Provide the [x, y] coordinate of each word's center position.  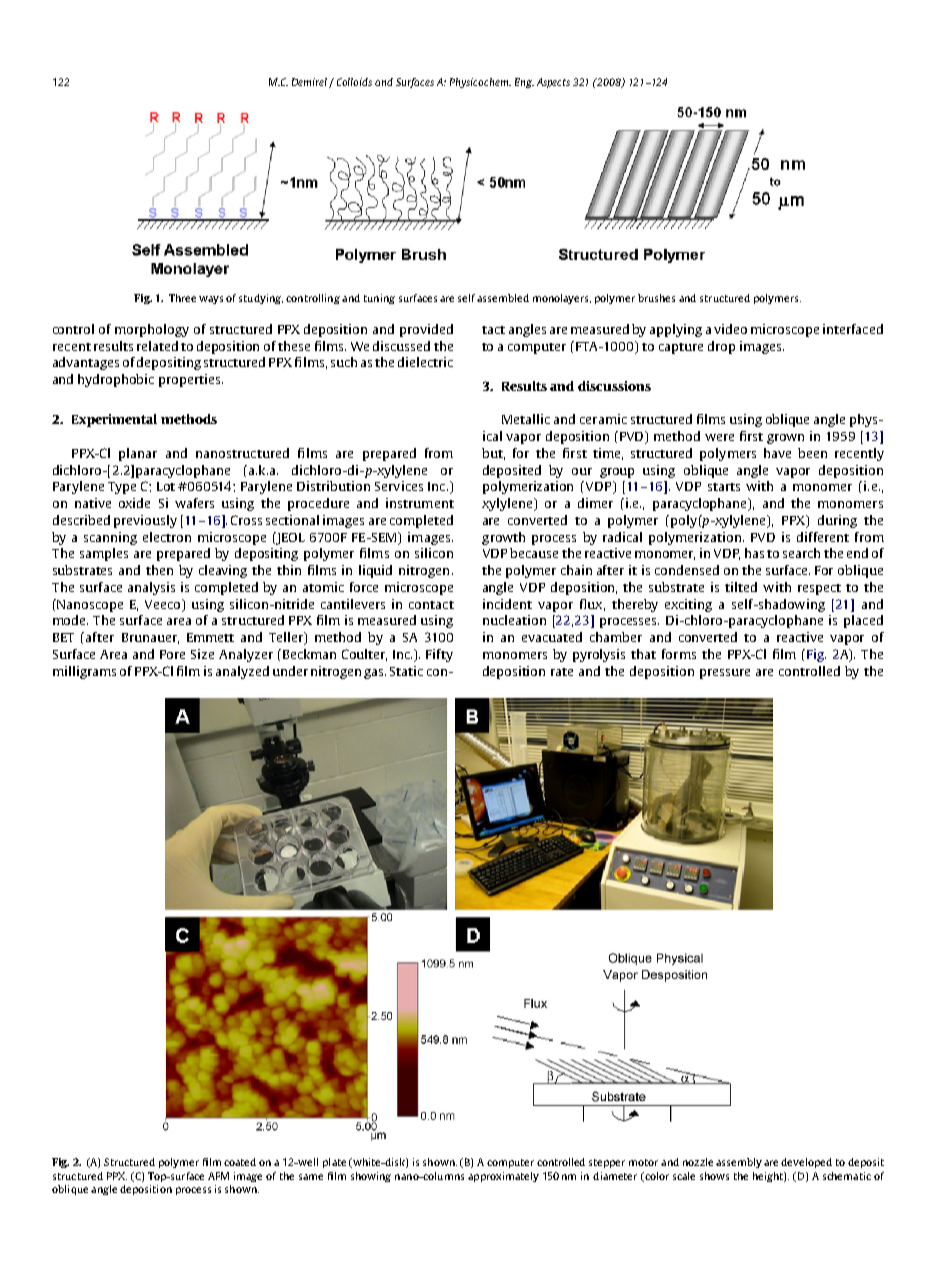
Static [406, 671]
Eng [524, 83]
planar [138, 454]
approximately [503, 1177]
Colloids [354, 82]
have [777, 453]
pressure [725, 674]
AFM [218, 1176]
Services [399, 486]
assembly [739, 1163]
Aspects [553, 83]
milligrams [84, 672]
